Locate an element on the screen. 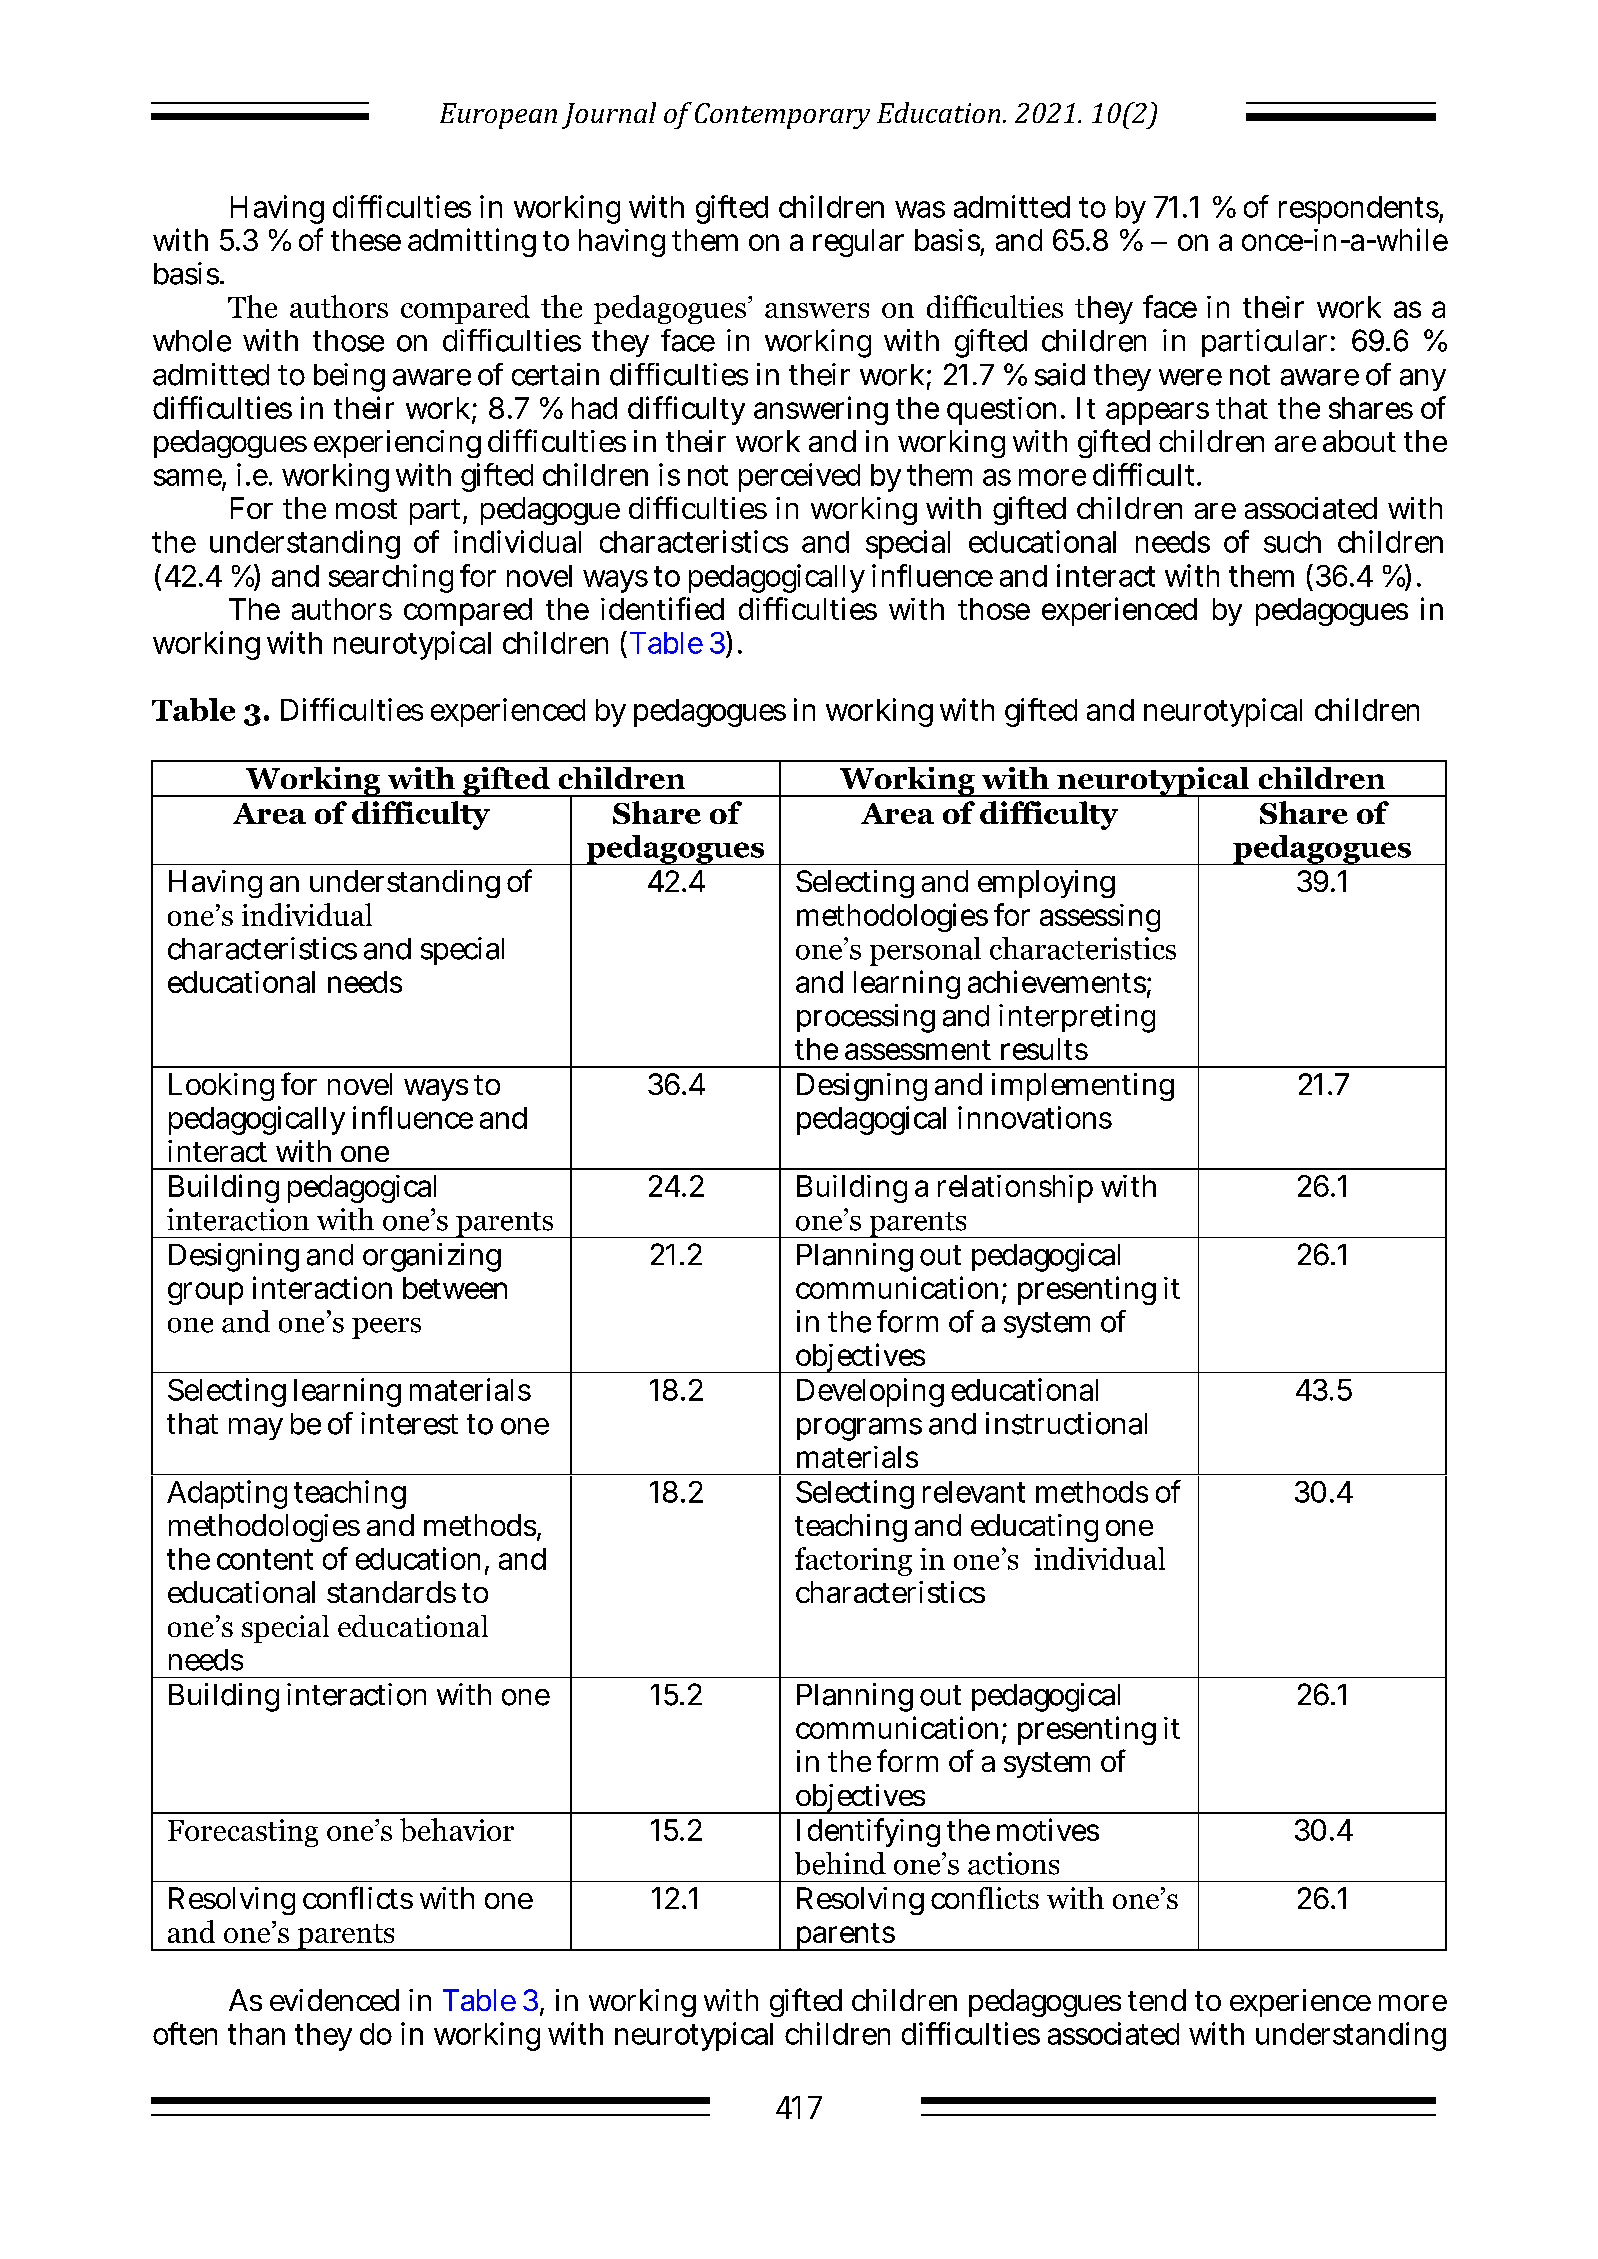 Image resolution: width=1598 pixels, height=2259 pixels. behavior is located at coordinates (457, 1830).
